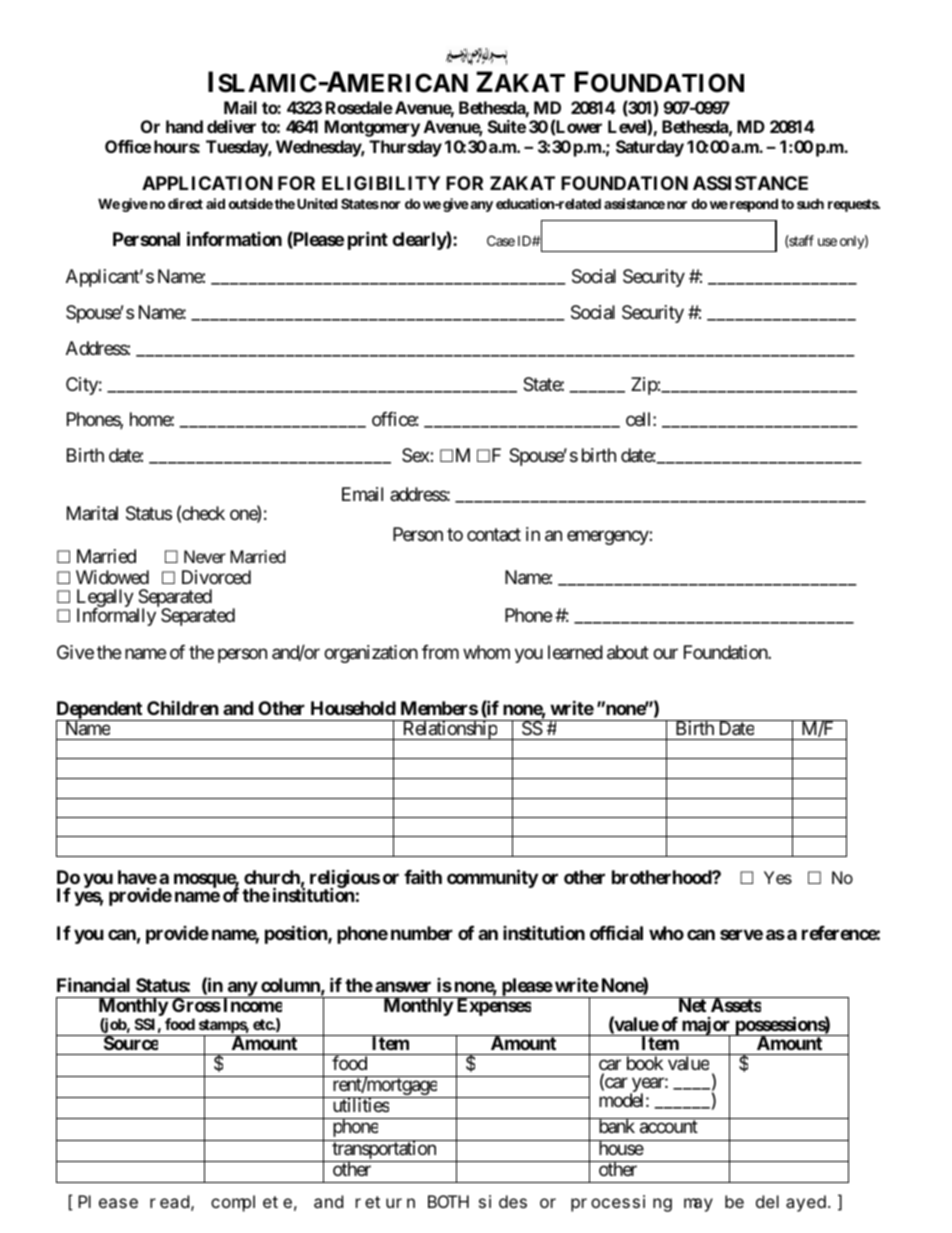 This document has height=1233, width=952. I want to click on about, so click(628, 652).
